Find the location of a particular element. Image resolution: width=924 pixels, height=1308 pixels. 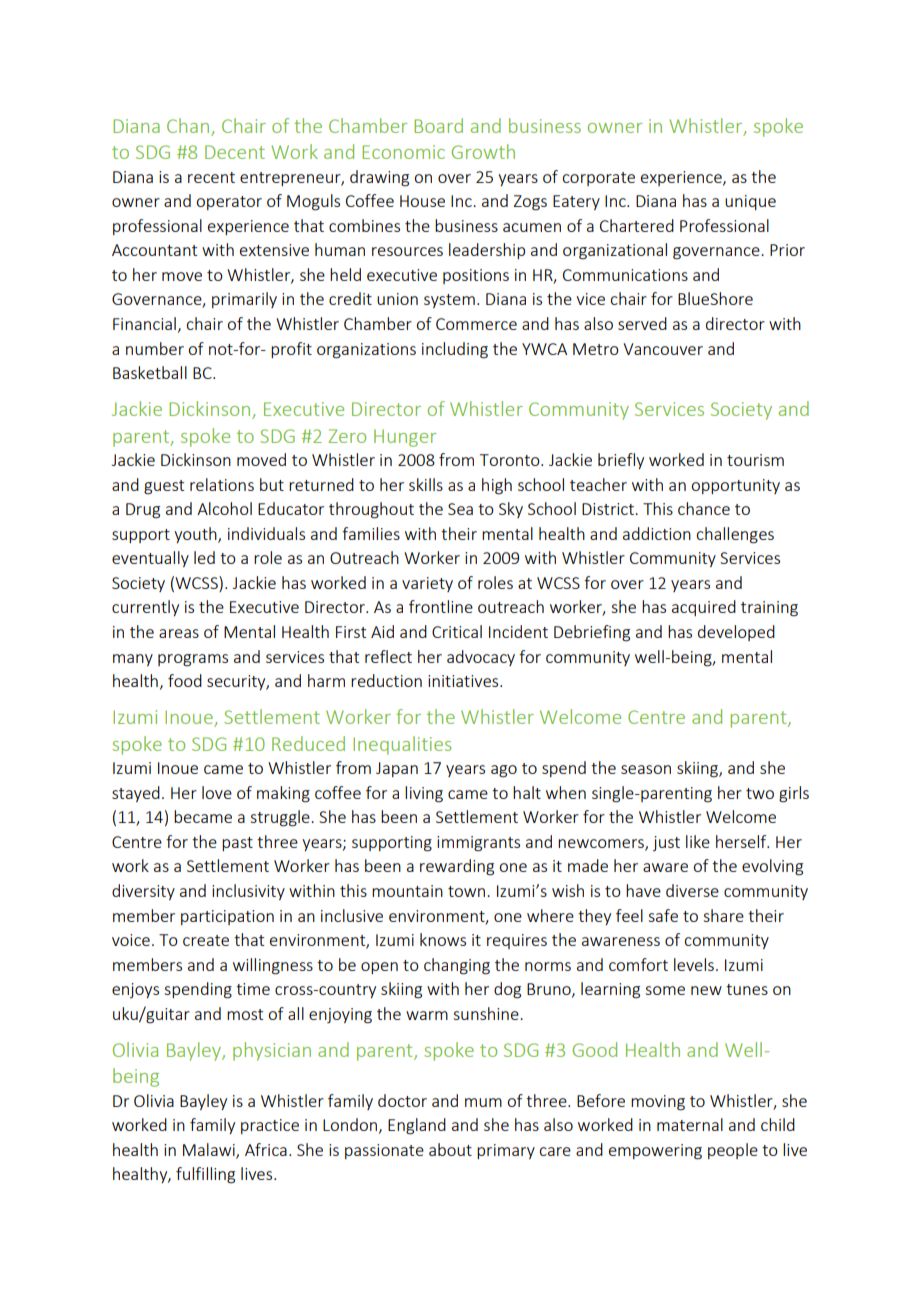

like is located at coordinates (698, 841).
